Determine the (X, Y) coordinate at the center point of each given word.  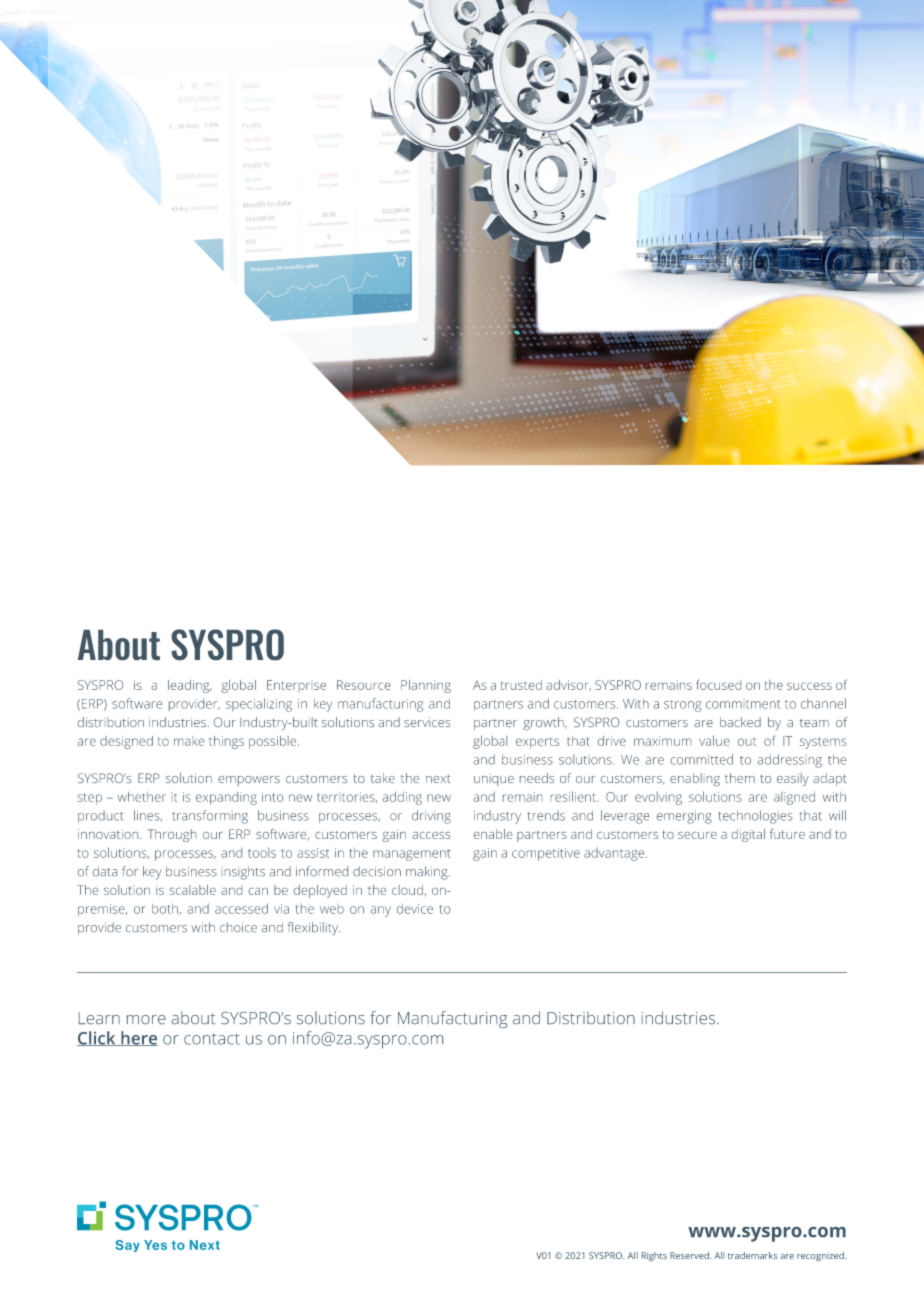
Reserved (690, 1255)
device (415, 909)
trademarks (752, 1255)
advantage (615, 854)
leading (190, 686)
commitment (743, 704)
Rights (654, 1256)
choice (238, 927)
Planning (426, 686)
